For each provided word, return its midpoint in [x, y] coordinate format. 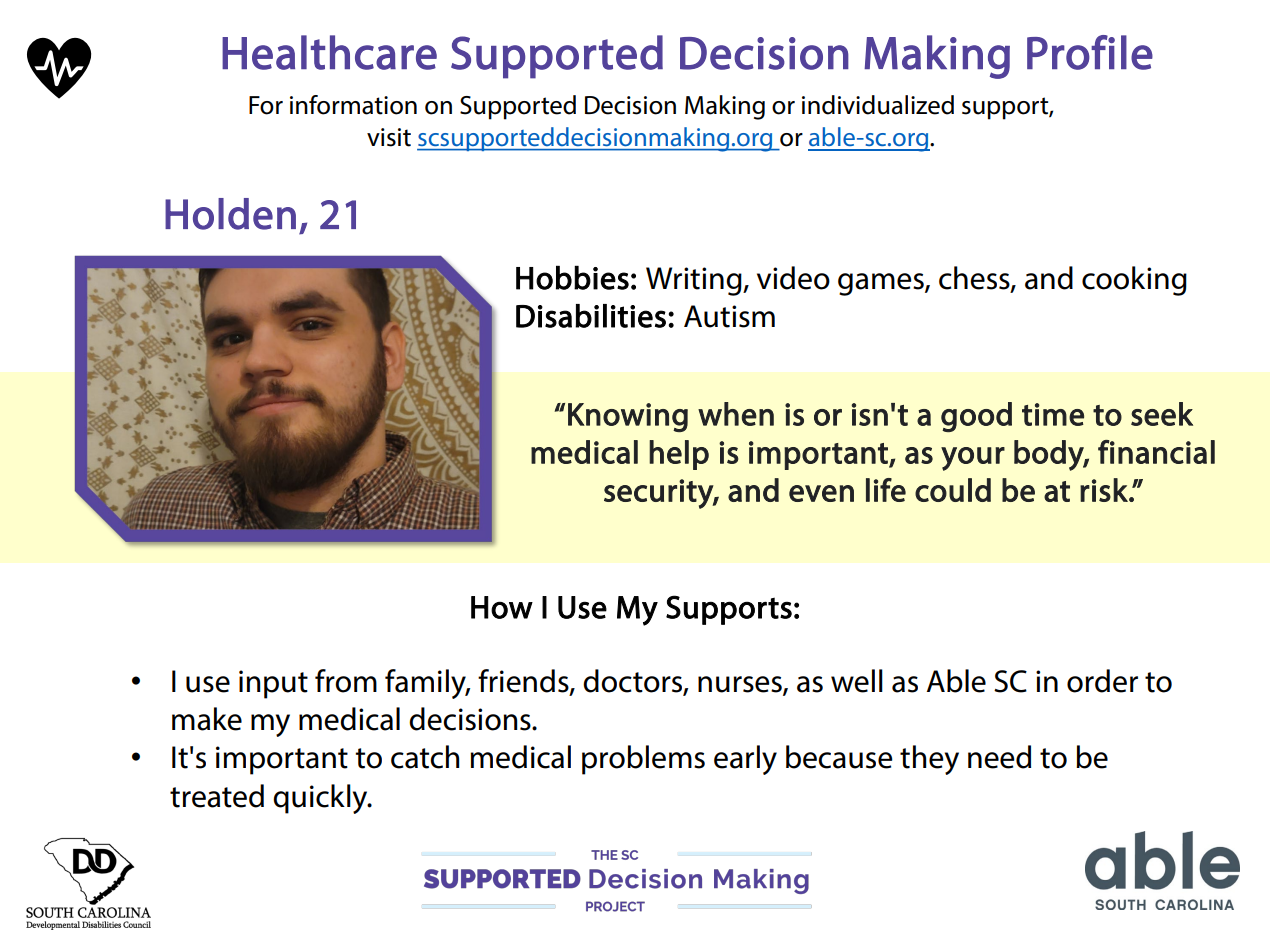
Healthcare [329, 52]
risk [1105, 490]
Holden [230, 214]
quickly [321, 799]
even [821, 493]
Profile [1090, 52]
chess [975, 279]
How [502, 607]
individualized [878, 105]
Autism [729, 316]
